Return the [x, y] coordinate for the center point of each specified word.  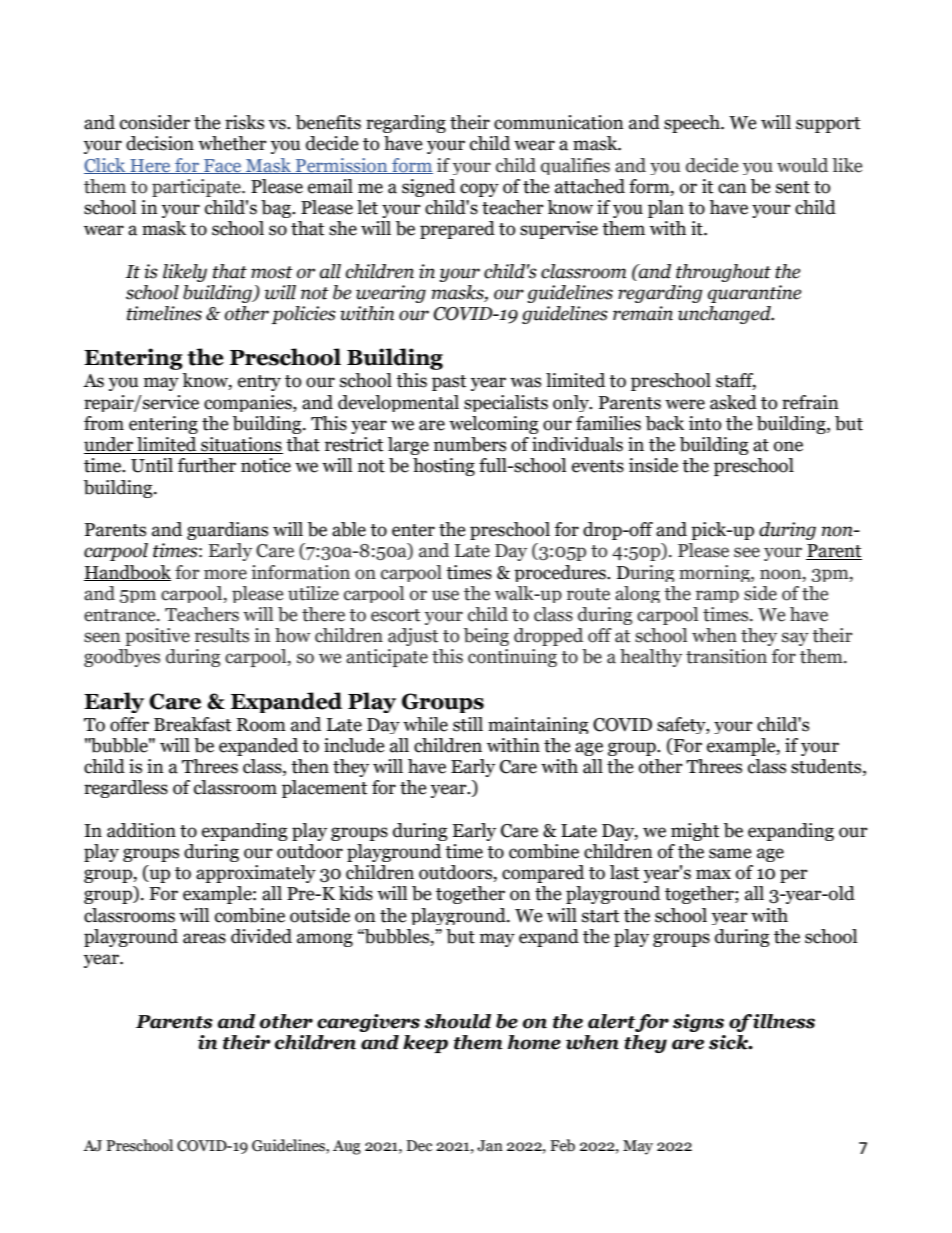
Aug [347, 1147]
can [732, 188]
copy [479, 190]
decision [160, 143]
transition [726, 656]
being [486, 637]
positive [157, 637]
